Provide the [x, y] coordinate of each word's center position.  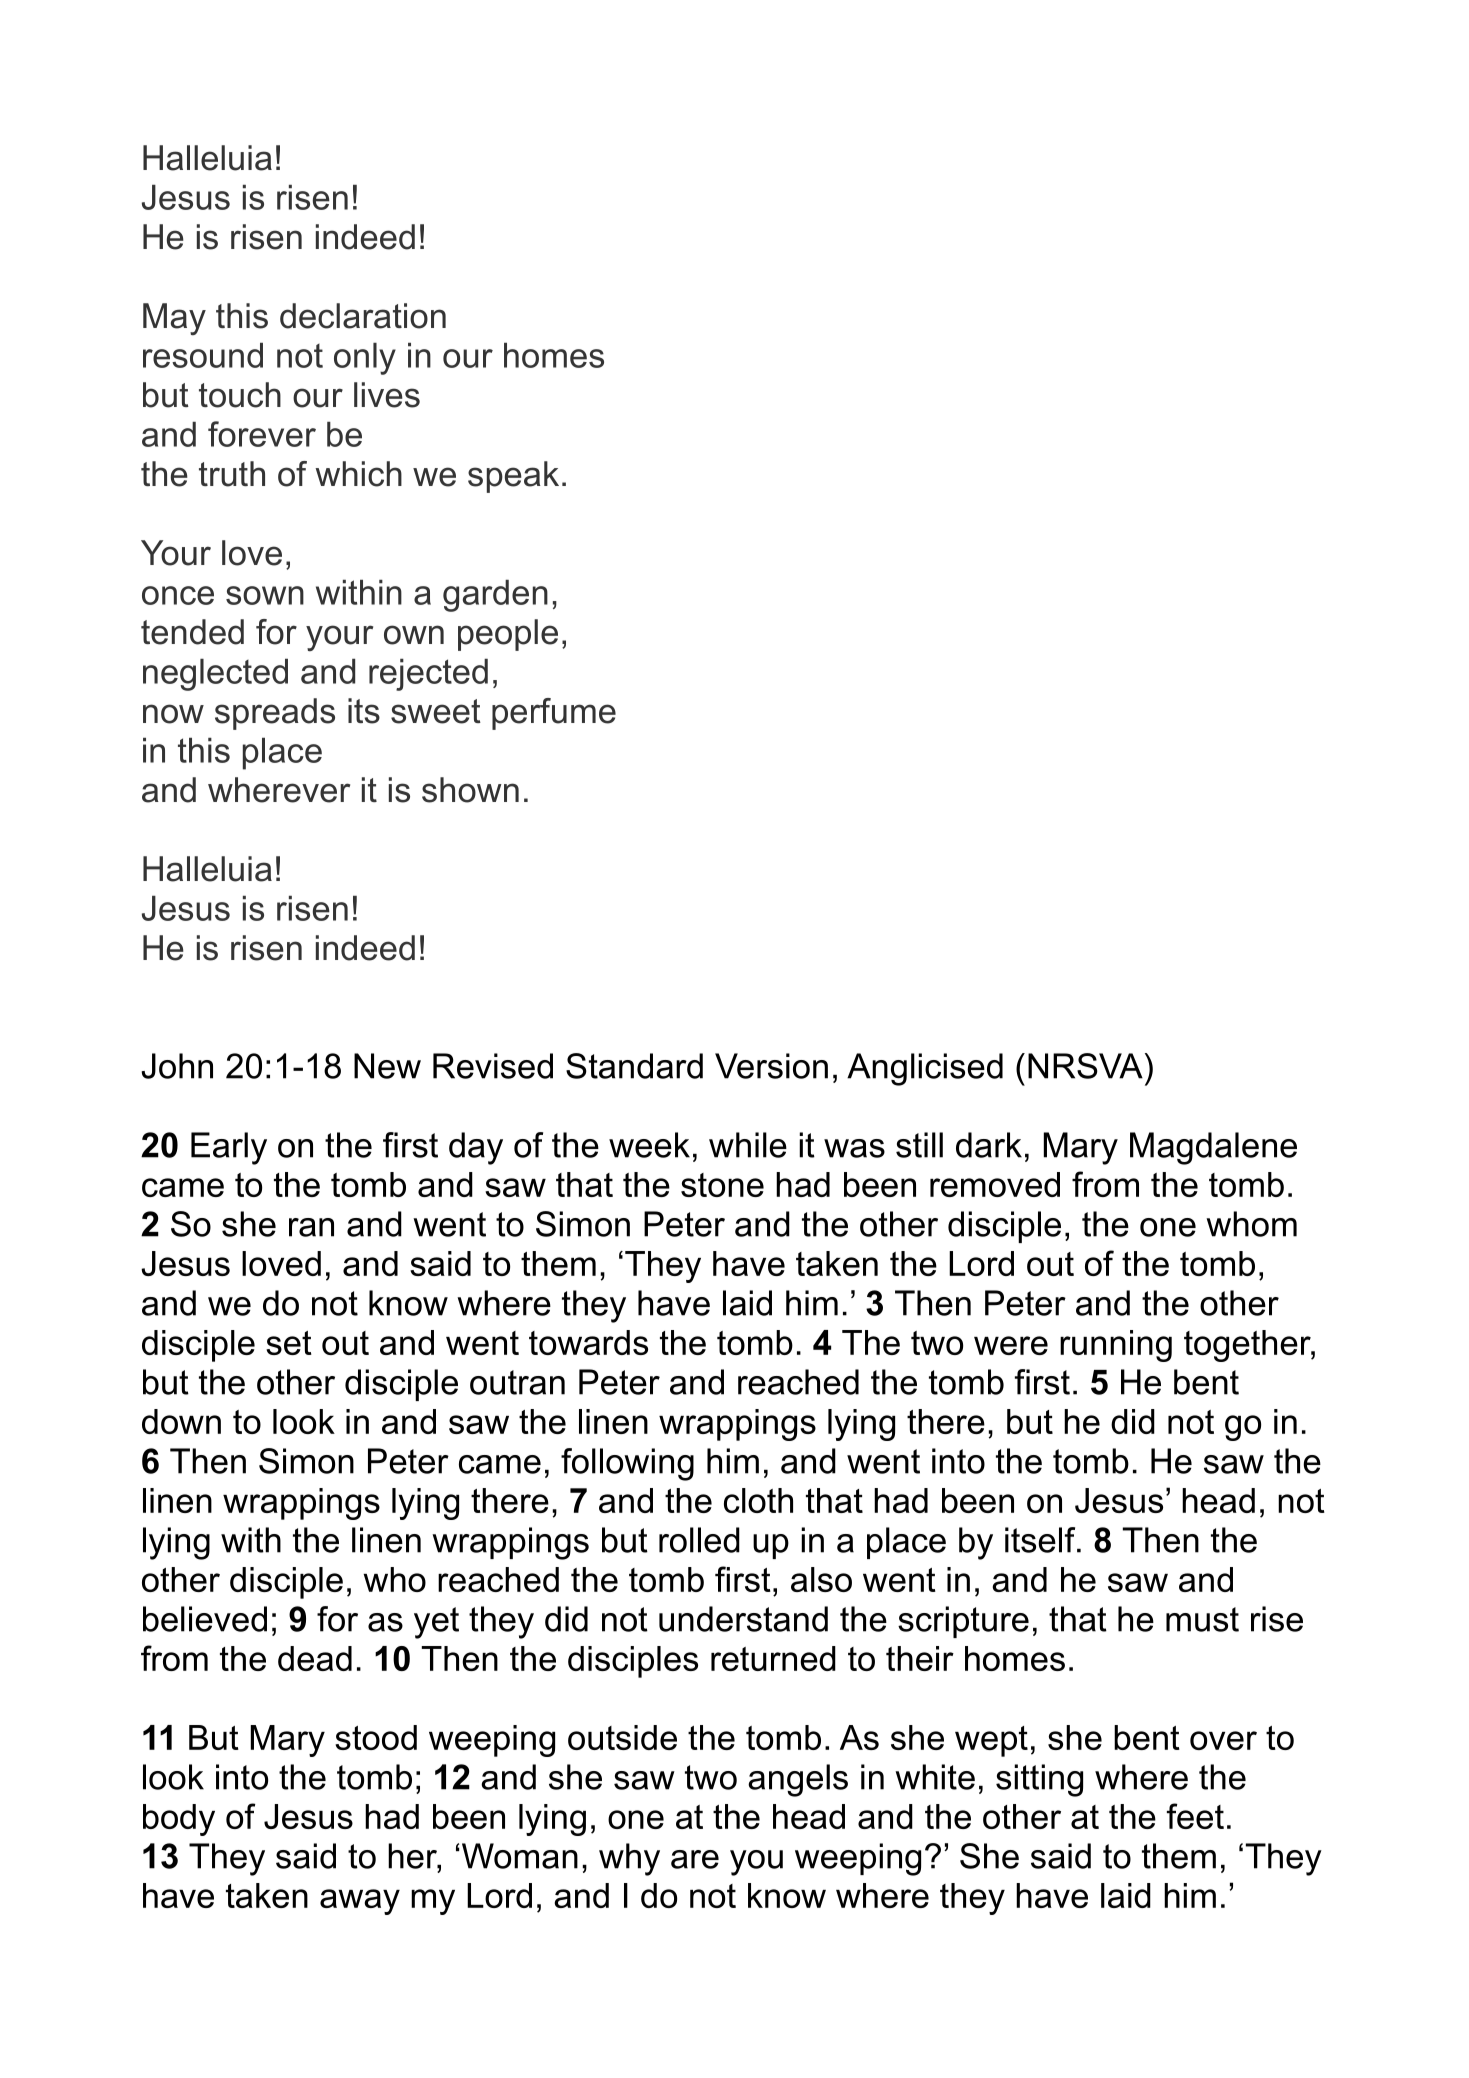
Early [229, 1148]
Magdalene [1213, 1148]
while [748, 1145]
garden [495, 596]
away [360, 1902]
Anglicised [925, 1069]
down [181, 1421]
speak [513, 477]
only [365, 359]
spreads [275, 714]
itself [1041, 1540]
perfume [554, 714]
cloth [758, 1500]
